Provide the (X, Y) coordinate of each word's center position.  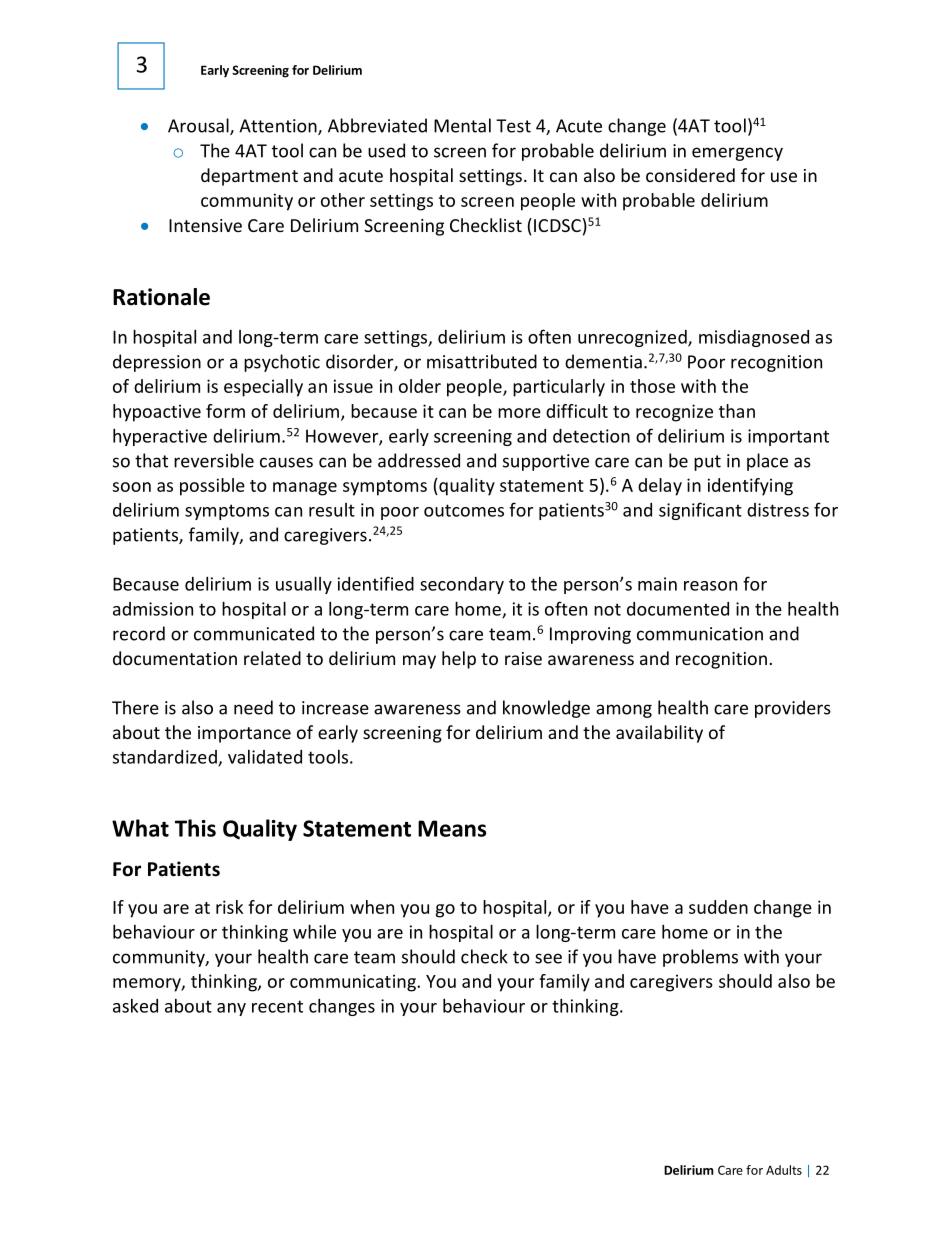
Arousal (199, 126)
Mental (462, 125)
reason (710, 586)
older (420, 386)
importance (244, 734)
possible (212, 487)
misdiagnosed (754, 338)
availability (659, 734)
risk (229, 907)
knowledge (546, 709)
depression (157, 363)
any (231, 1009)
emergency (737, 154)
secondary (462, 585)
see (548, 958)
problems (700, 958)
